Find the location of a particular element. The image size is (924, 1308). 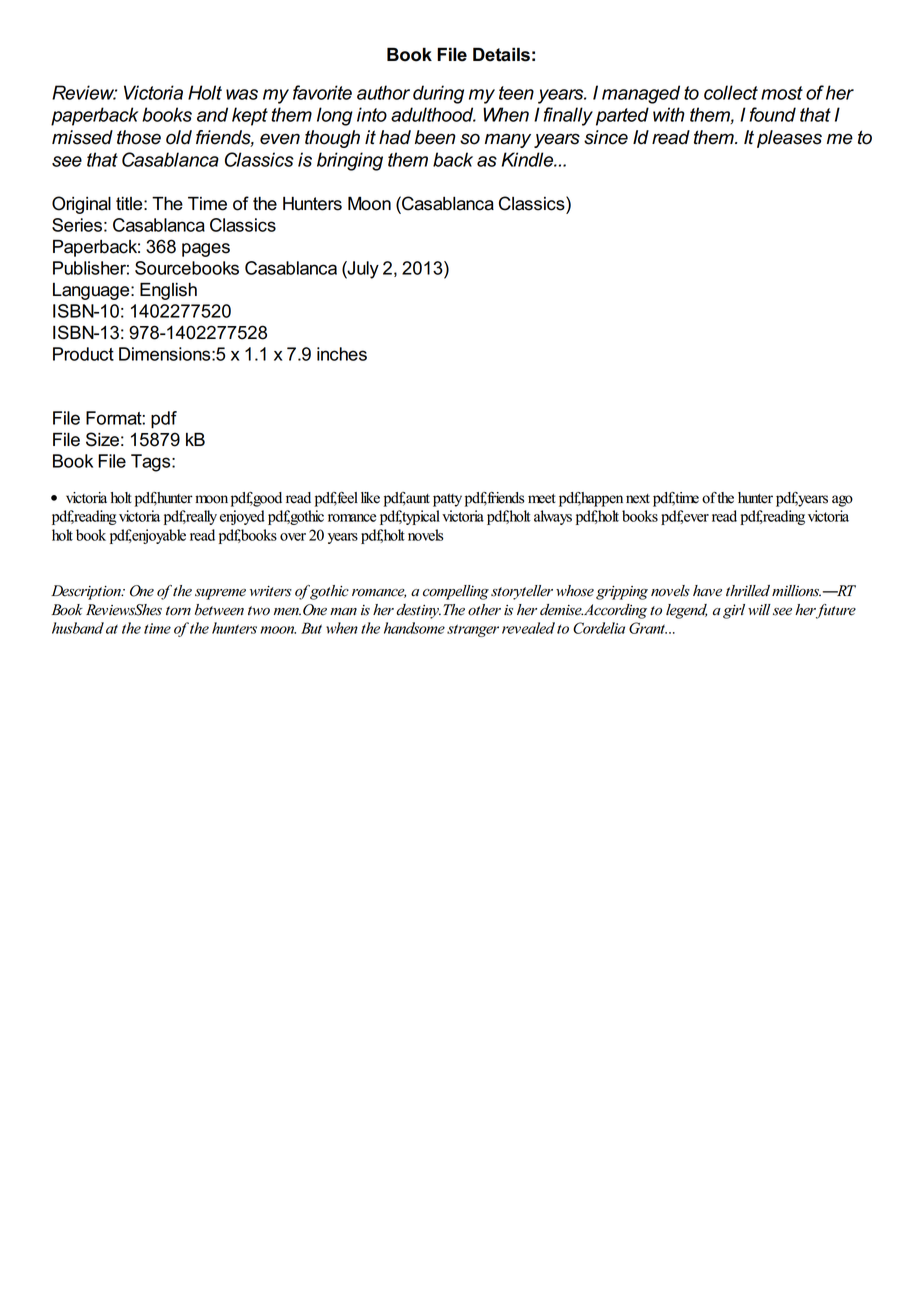

torn is located at coordinates (178, 611).
